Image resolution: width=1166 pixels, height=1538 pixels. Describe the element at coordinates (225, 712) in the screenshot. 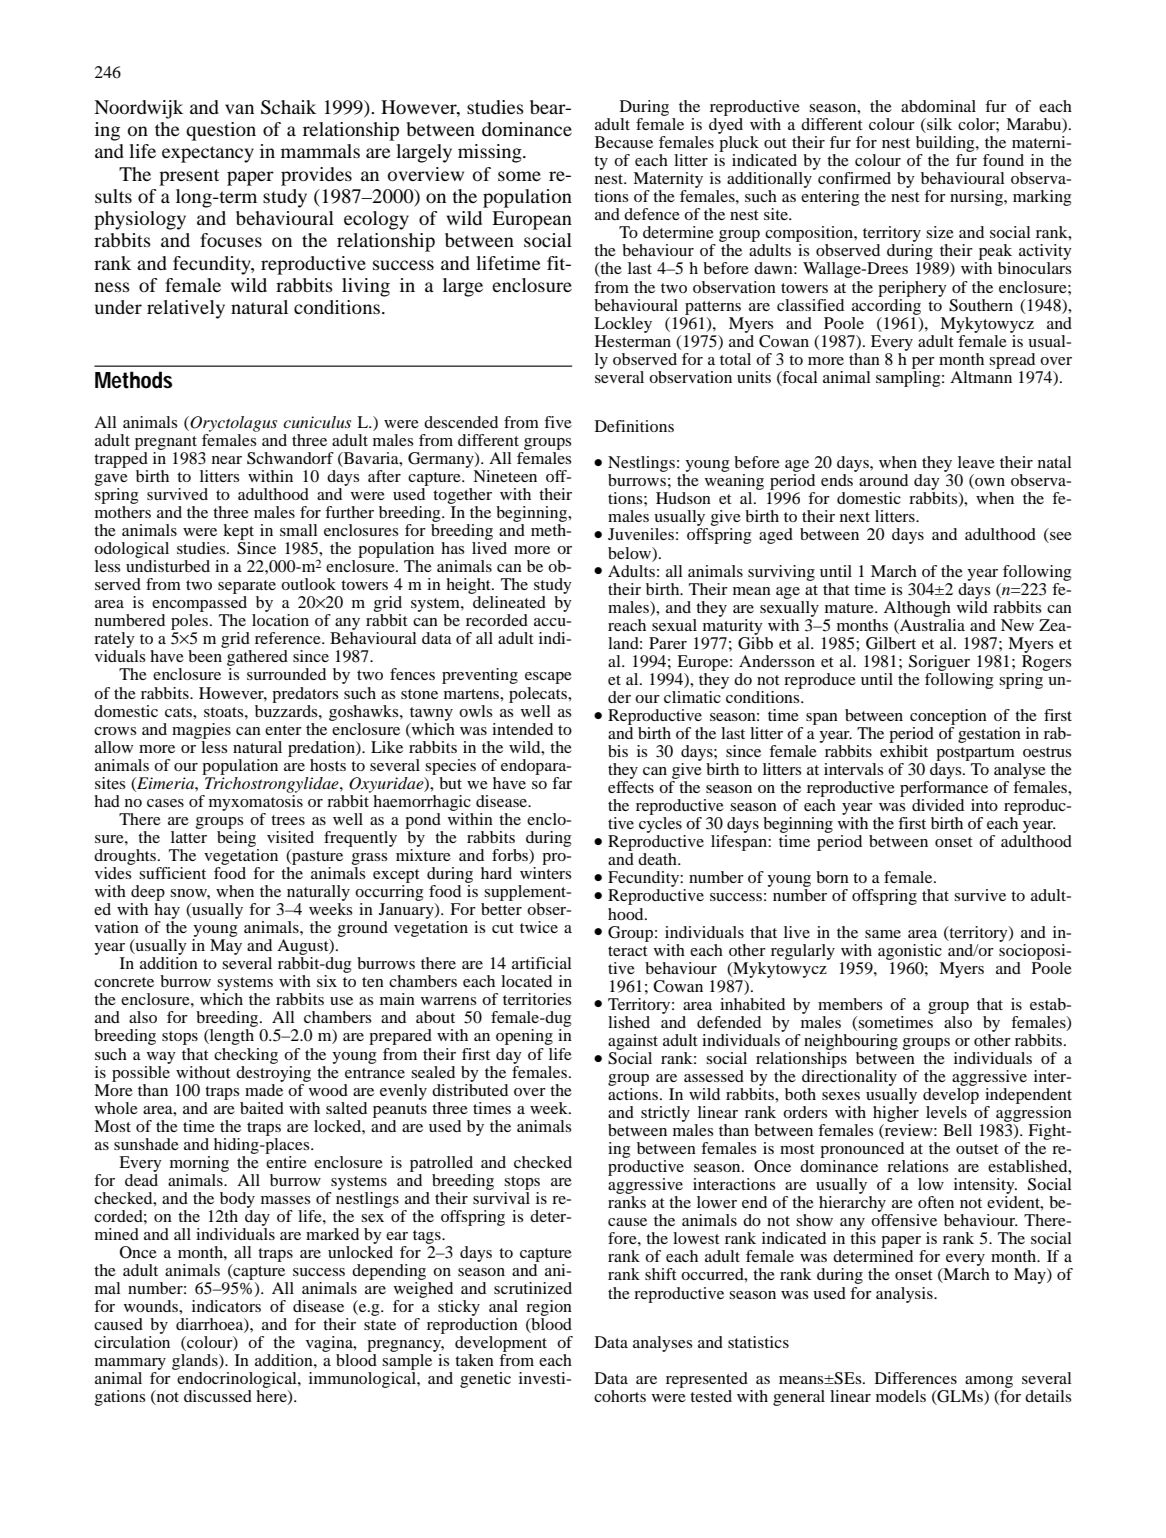

I see `stoats` at that location.
